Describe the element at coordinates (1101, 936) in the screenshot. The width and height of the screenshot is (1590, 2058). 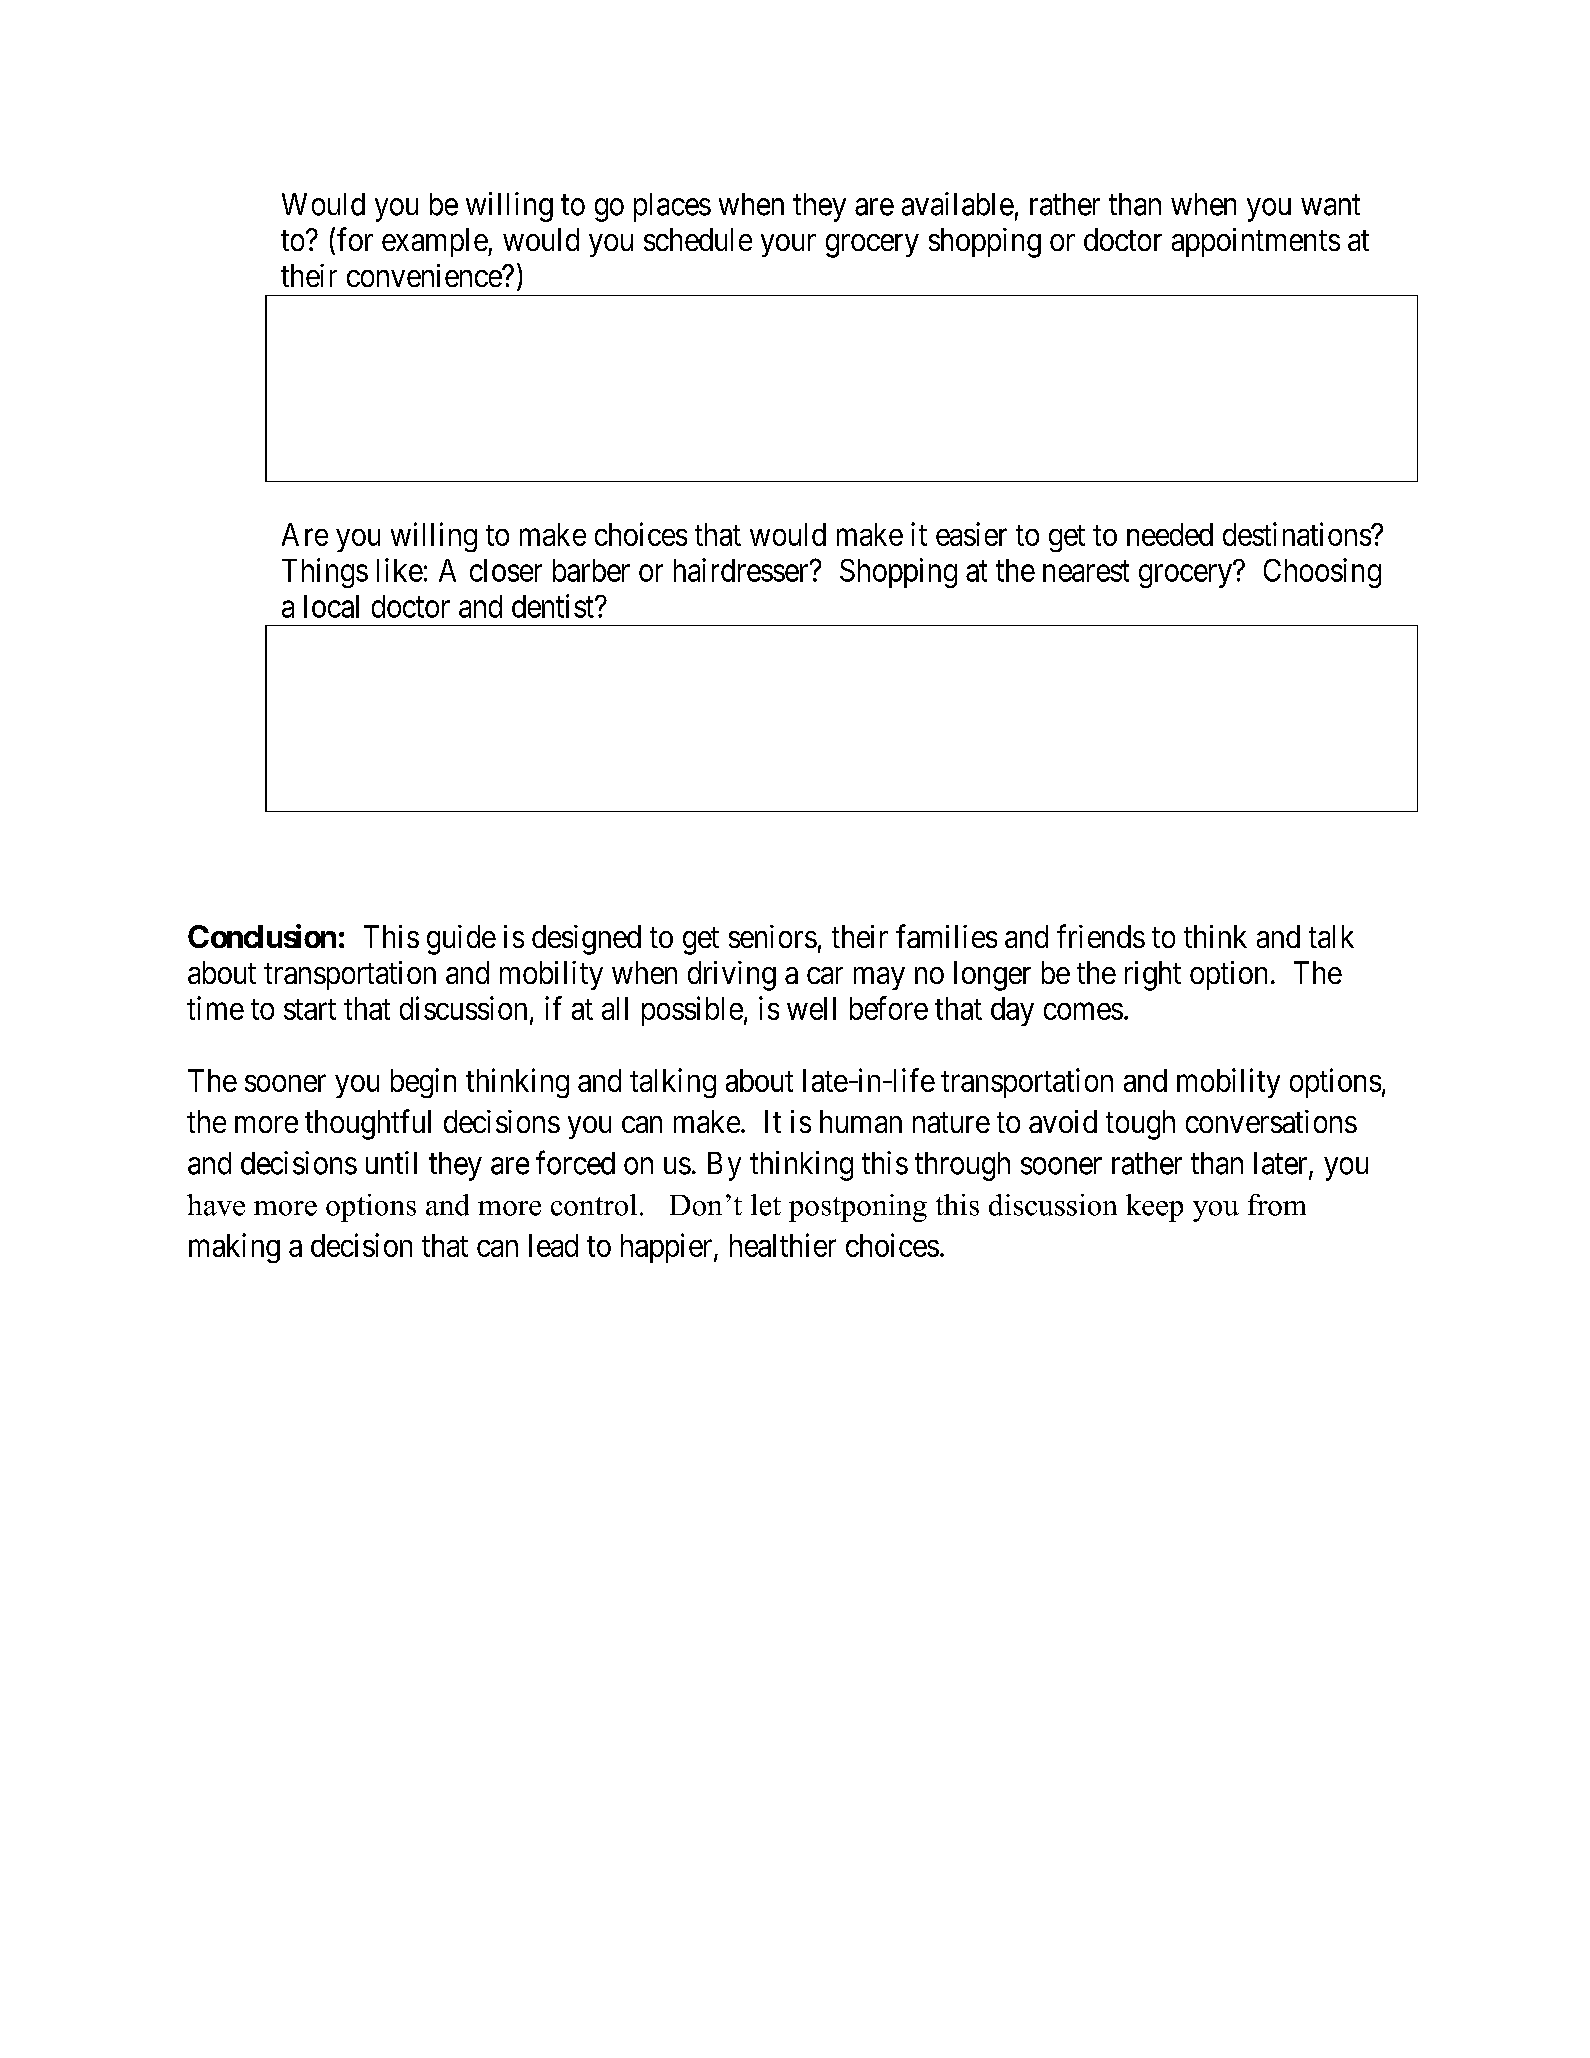
I see `friends` at that location.
